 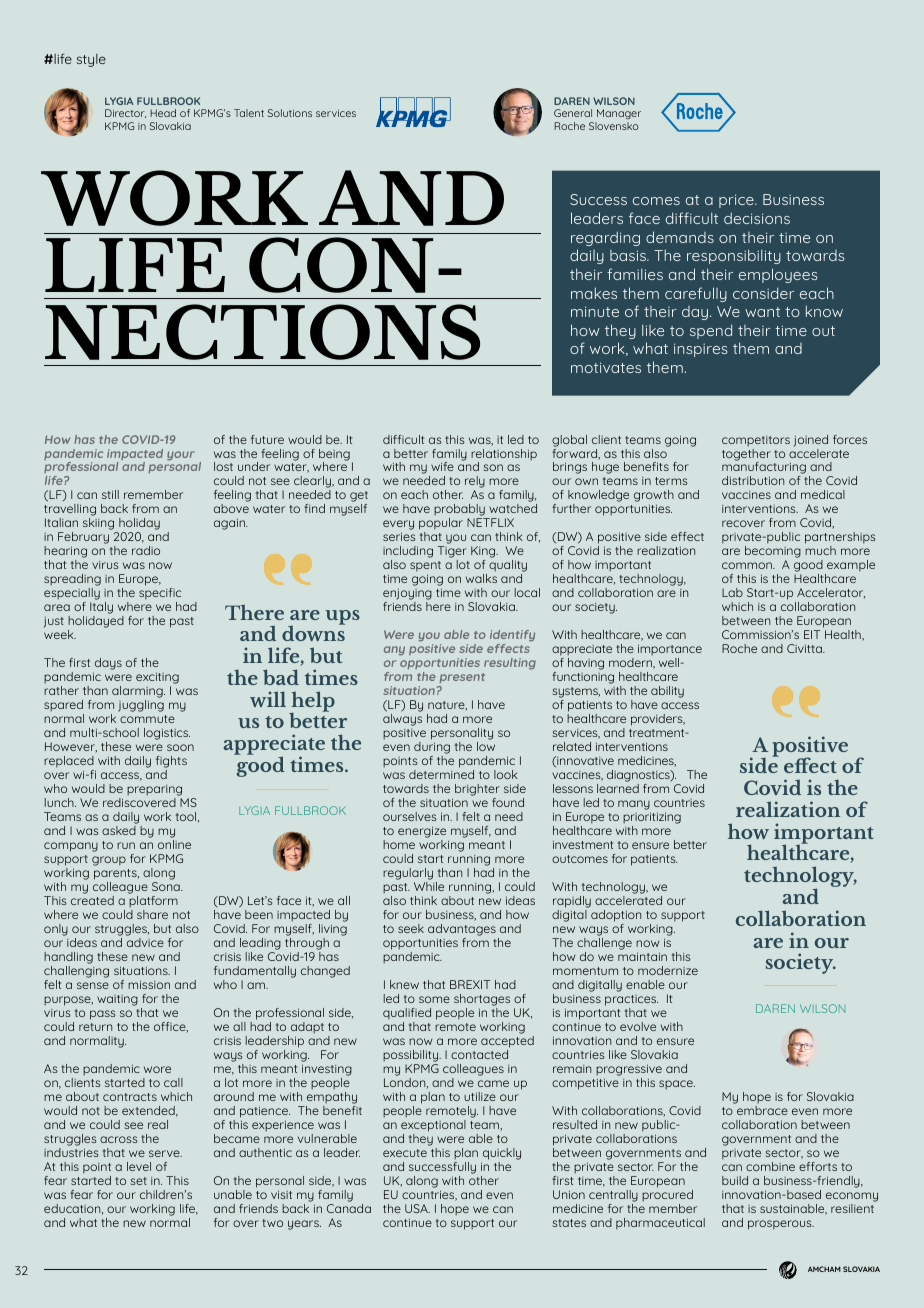 I want to click on enjoying, so click(x=407, y=595).
